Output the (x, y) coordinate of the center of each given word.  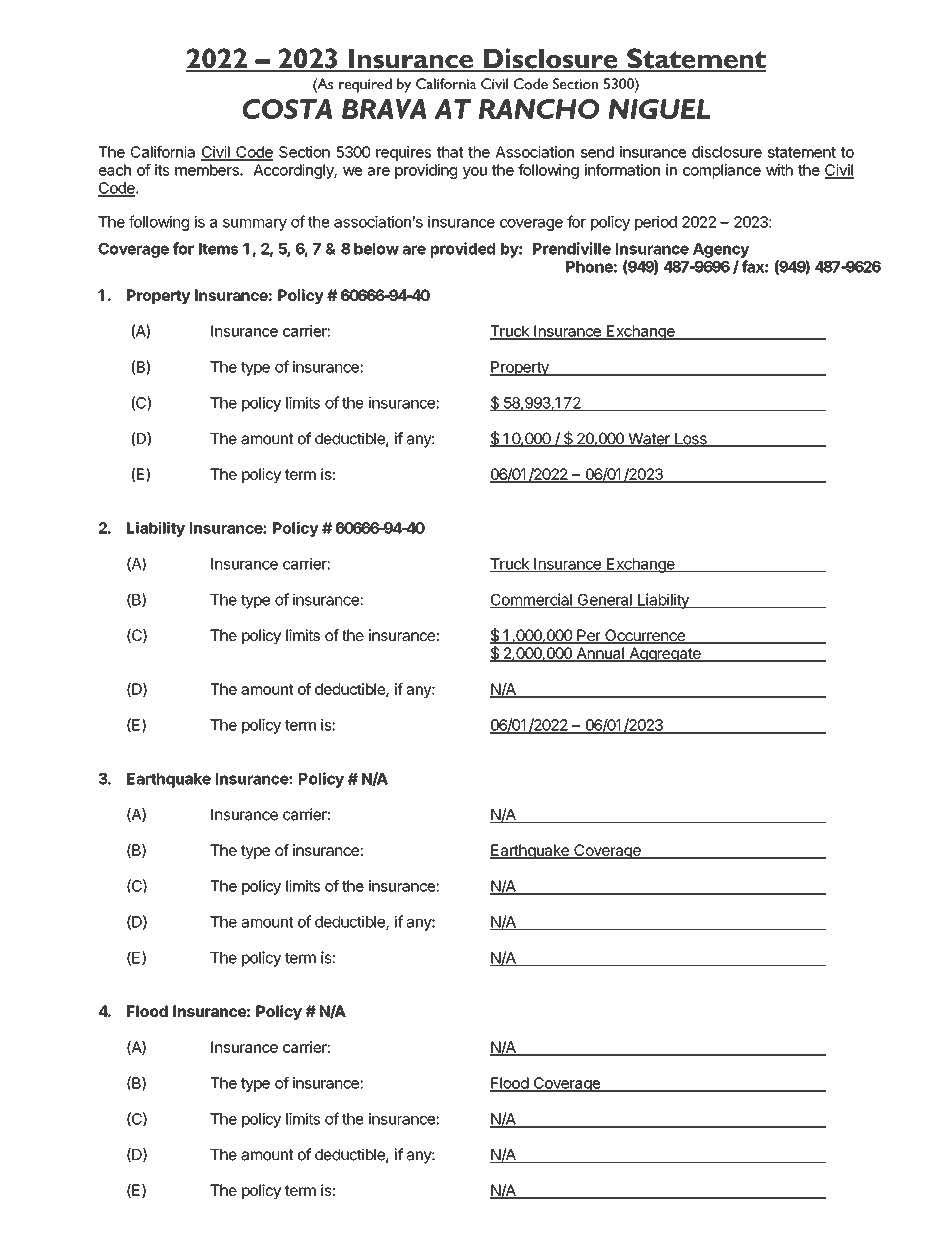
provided (463, 250)
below (376, 249)
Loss (691, 440)
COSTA (287, 109)
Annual (600, 654)
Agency (721, 250)
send (597, 152)
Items (218, 249)
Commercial (532, 600)
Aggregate (665, 654)
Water (649, 440)
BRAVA (384, 109)
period (656, 223)
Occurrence (645, 636)
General (604, 601)
